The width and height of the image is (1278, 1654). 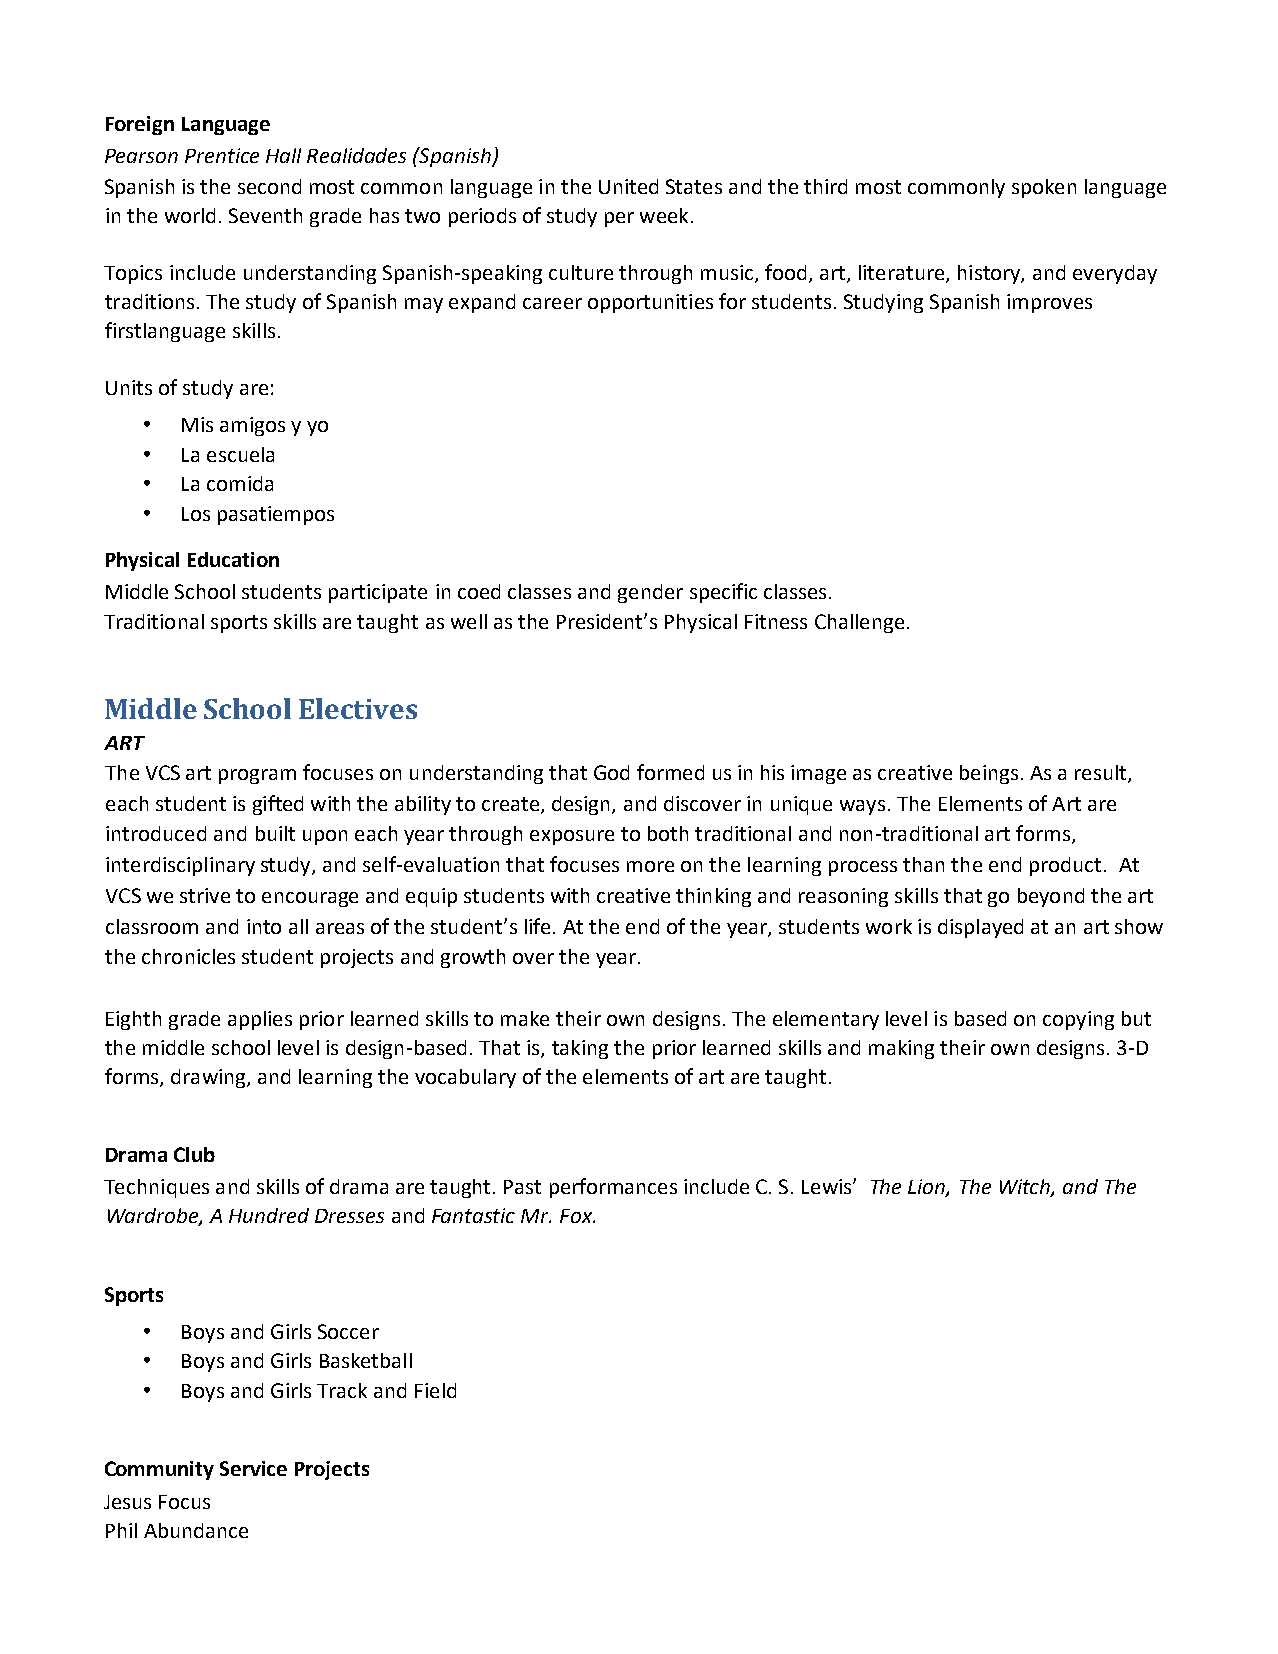 I want to click on product, so click(x=1065, y=866).
